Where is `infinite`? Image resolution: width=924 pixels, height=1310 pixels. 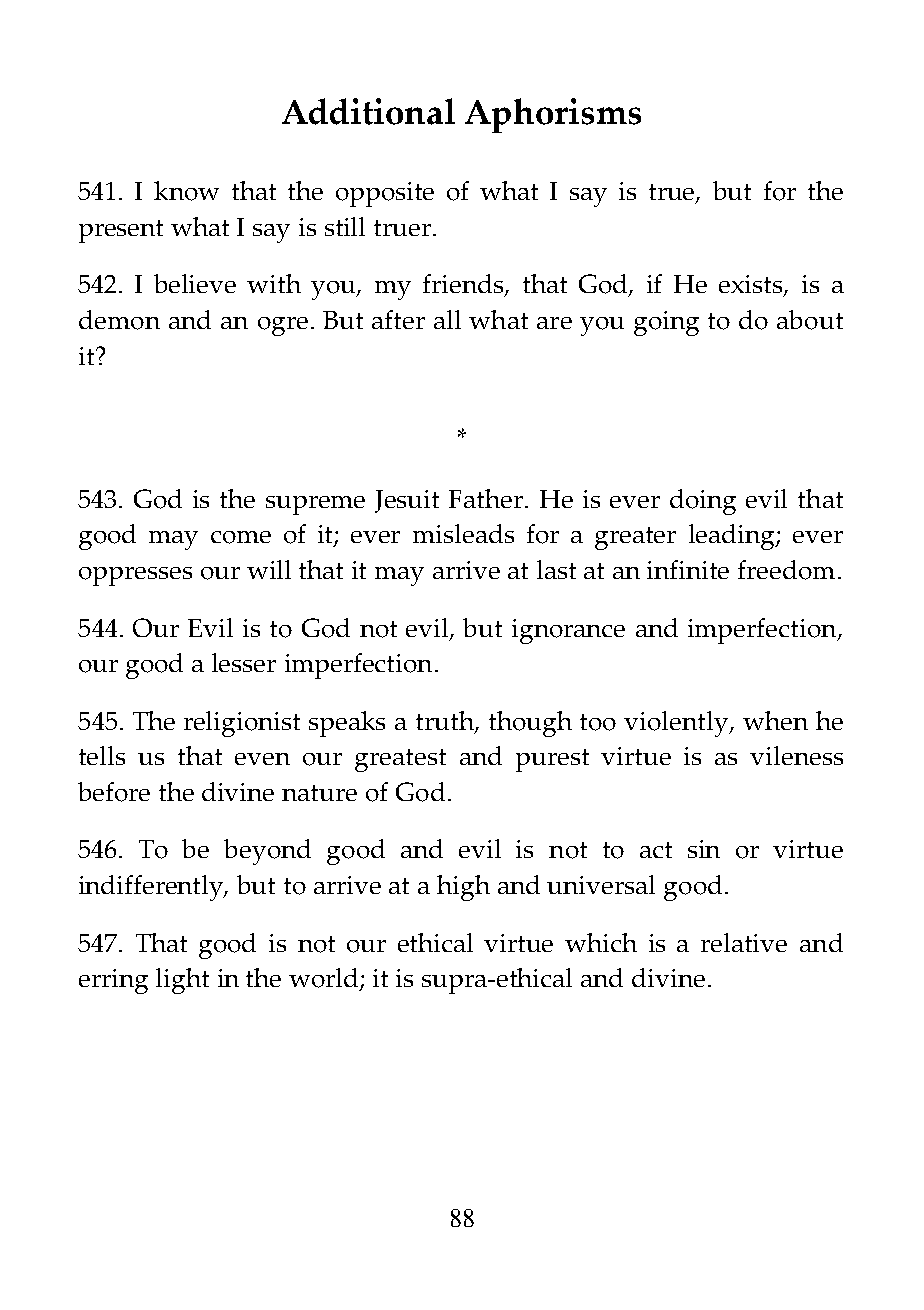 infinite is located at coordinates (688, 569).
